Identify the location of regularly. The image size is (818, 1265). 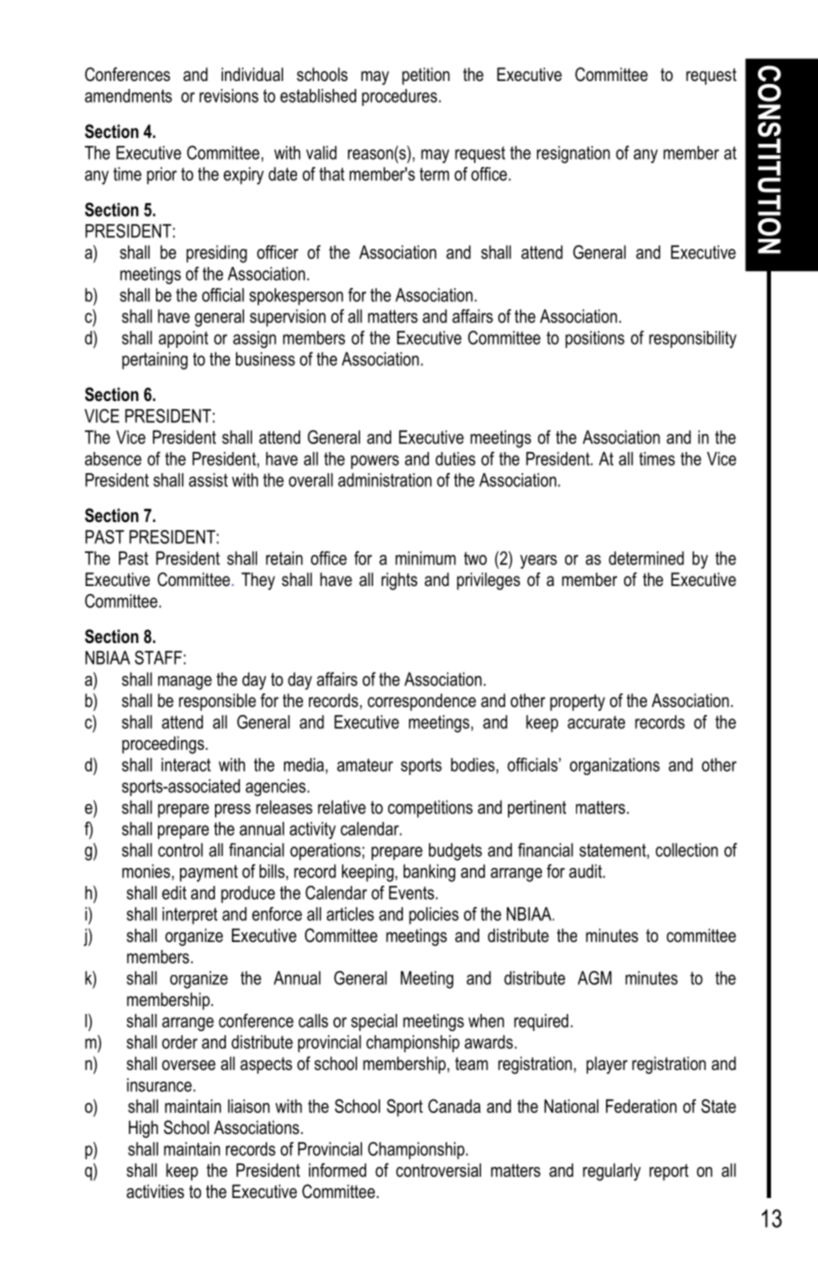
(612, 1172).
